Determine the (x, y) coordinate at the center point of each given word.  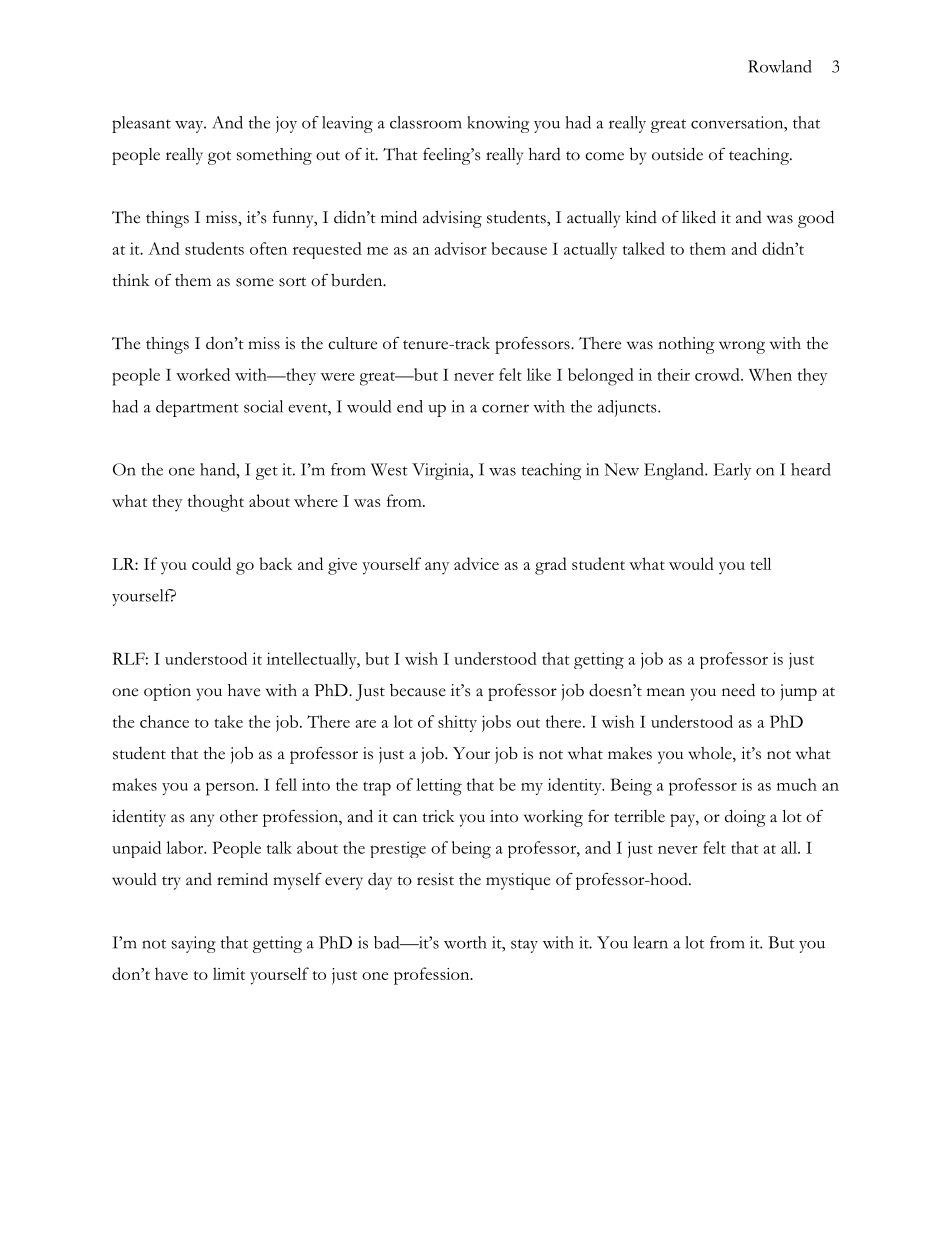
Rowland (780, 66)
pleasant (141, 124)
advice (476, 563)
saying (194, 944)
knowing (498, 124)
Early (732, 471)
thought (216, 503)
